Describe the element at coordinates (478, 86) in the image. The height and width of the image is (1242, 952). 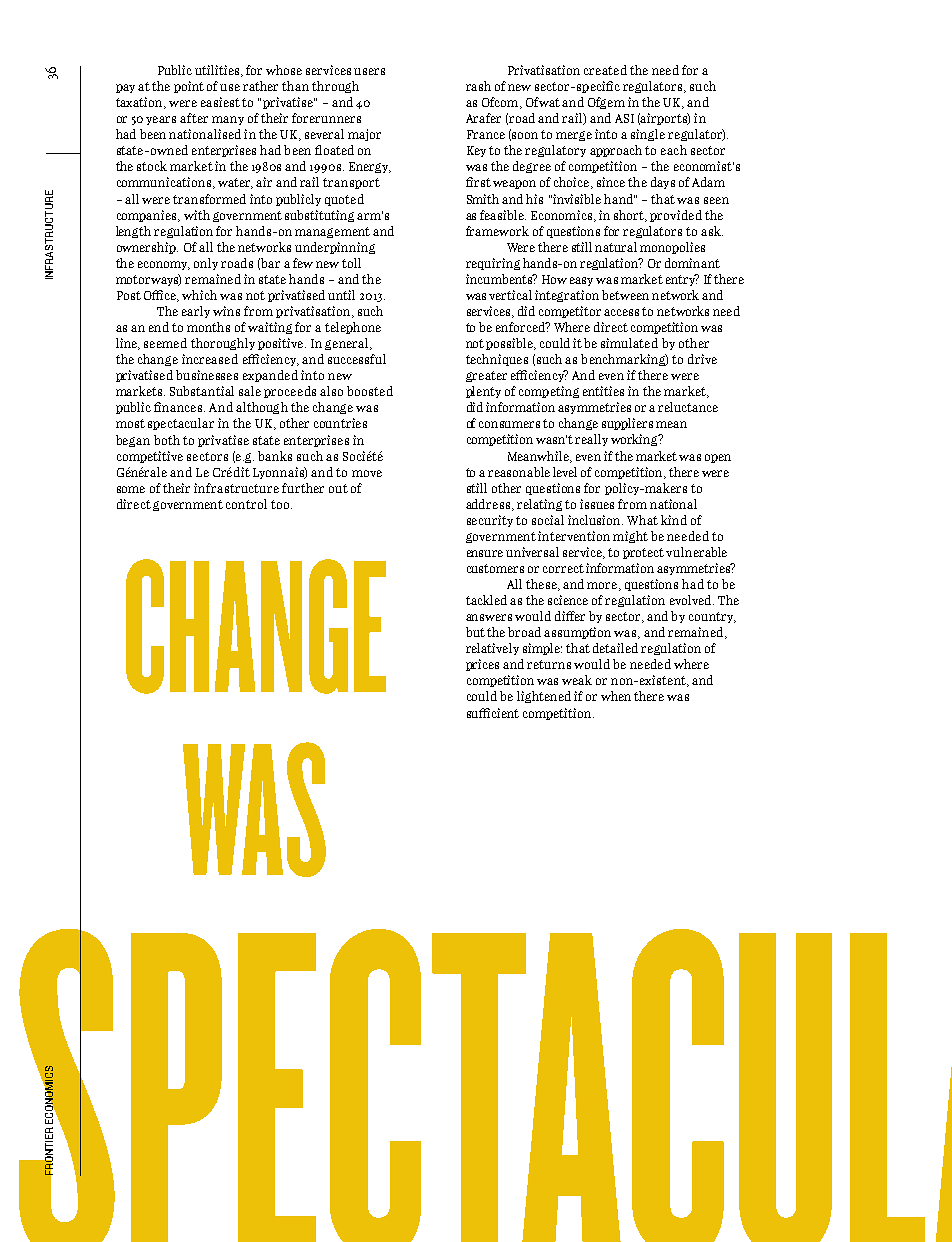
I see `rash` at that location.
